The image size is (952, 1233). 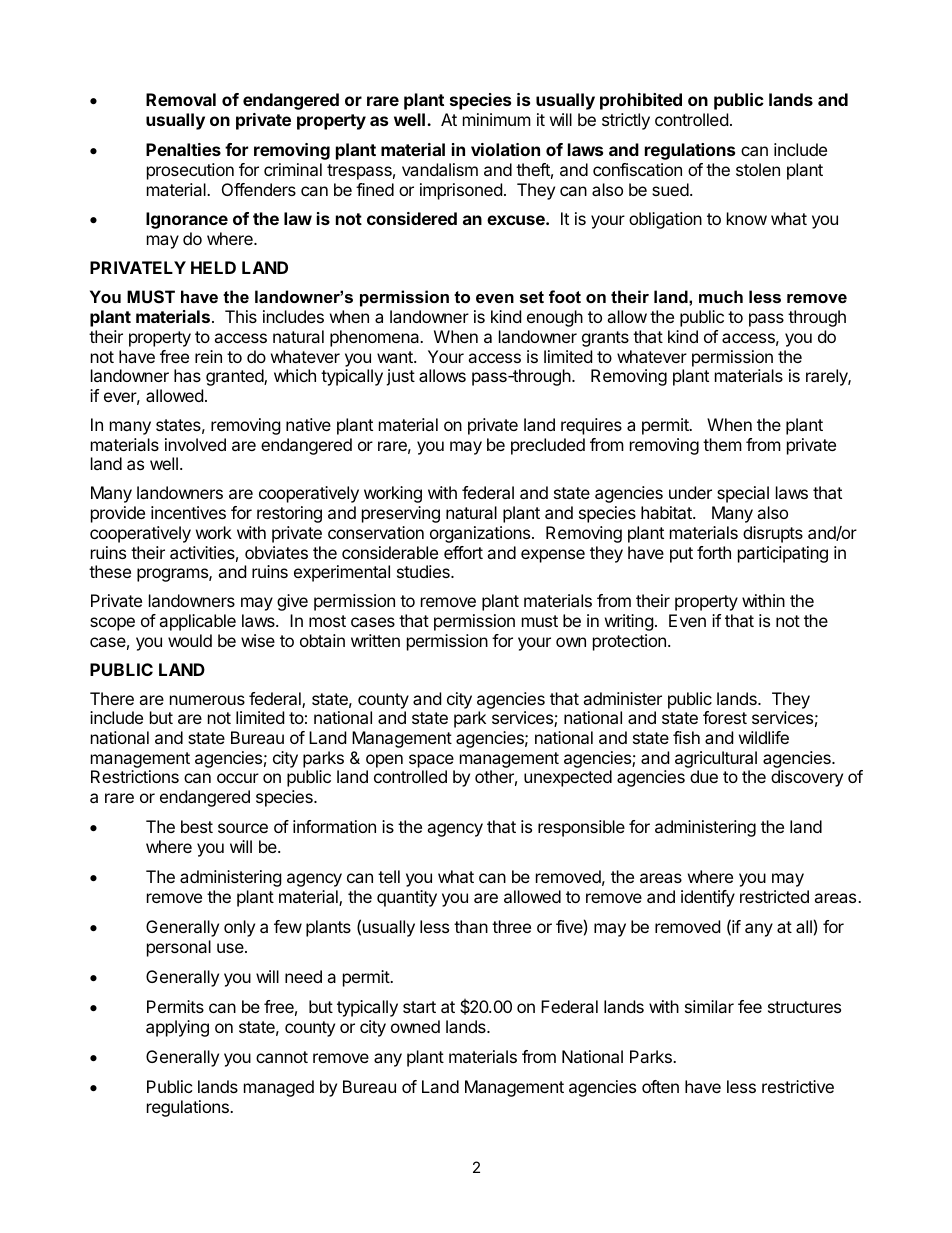 I want to click on due, so click(x=704, y=776).
